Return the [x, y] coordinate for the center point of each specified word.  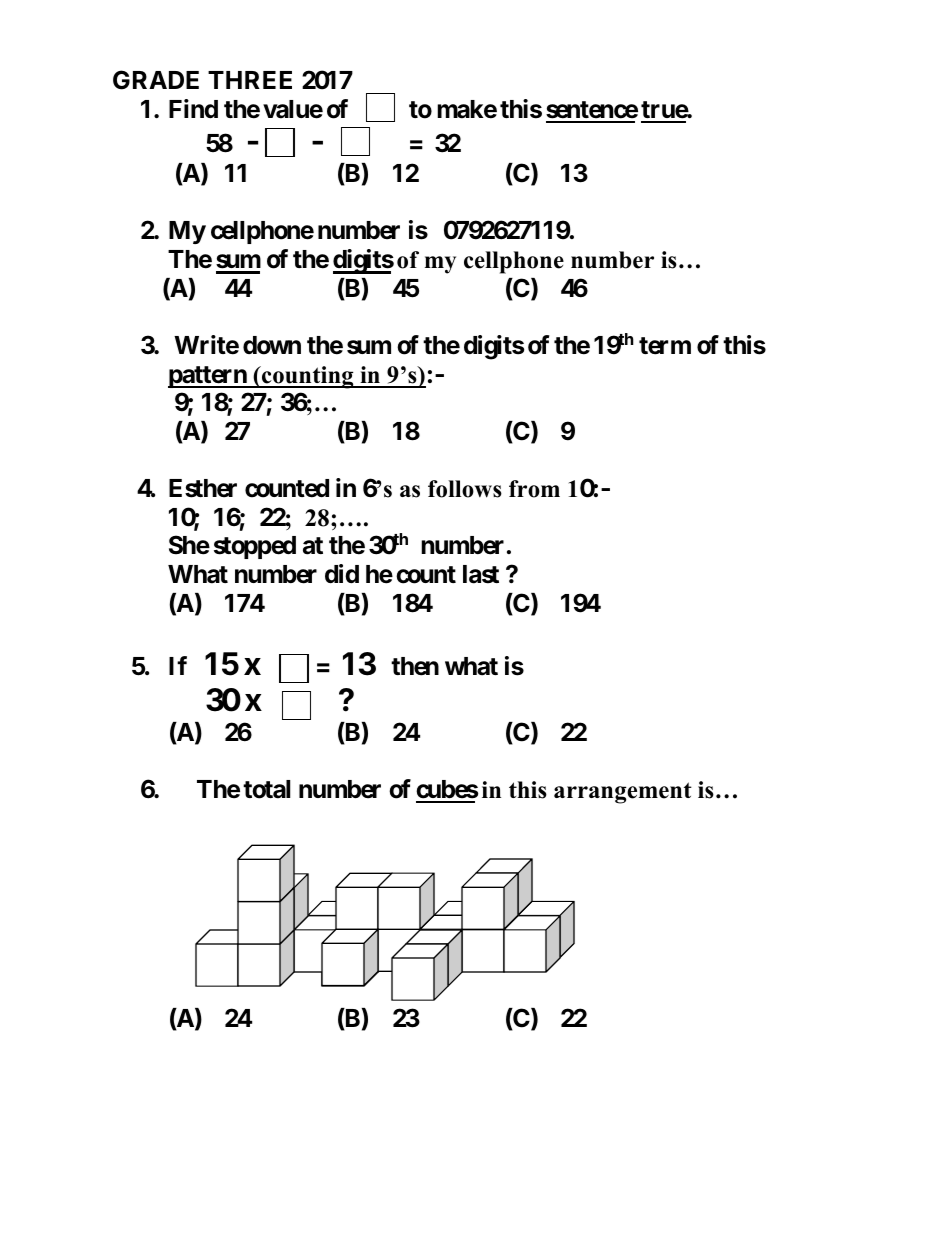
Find [193, 108]
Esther [203, 488]
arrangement [623, 793]
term [665, 346]
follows [465, 489]
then [415, 666]
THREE [250, 80]
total [266, 789]
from [534, 489]
